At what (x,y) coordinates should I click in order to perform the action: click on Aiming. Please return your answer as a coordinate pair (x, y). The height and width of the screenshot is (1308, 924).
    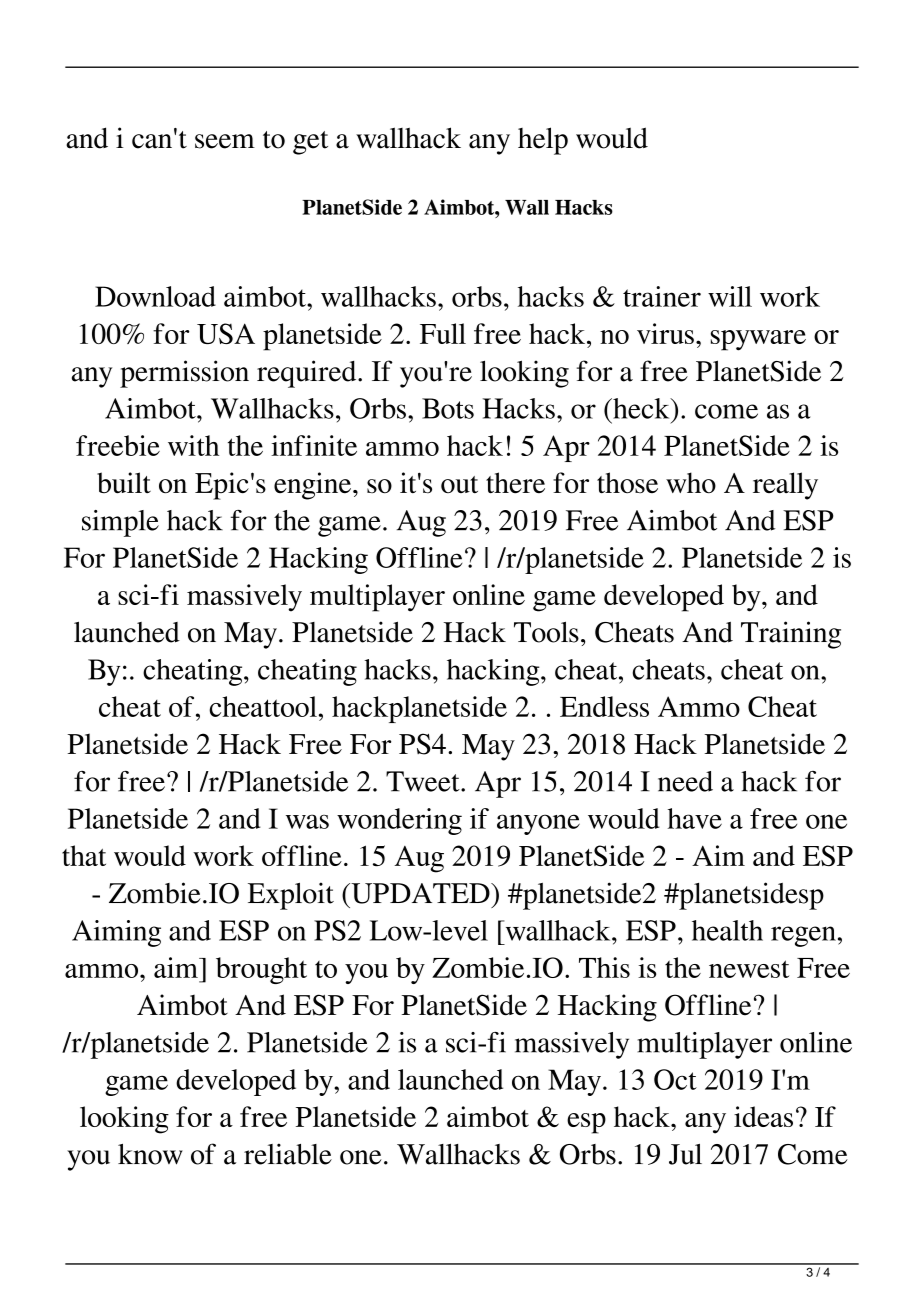
    Looking at the image, I should click on (116, 933).
